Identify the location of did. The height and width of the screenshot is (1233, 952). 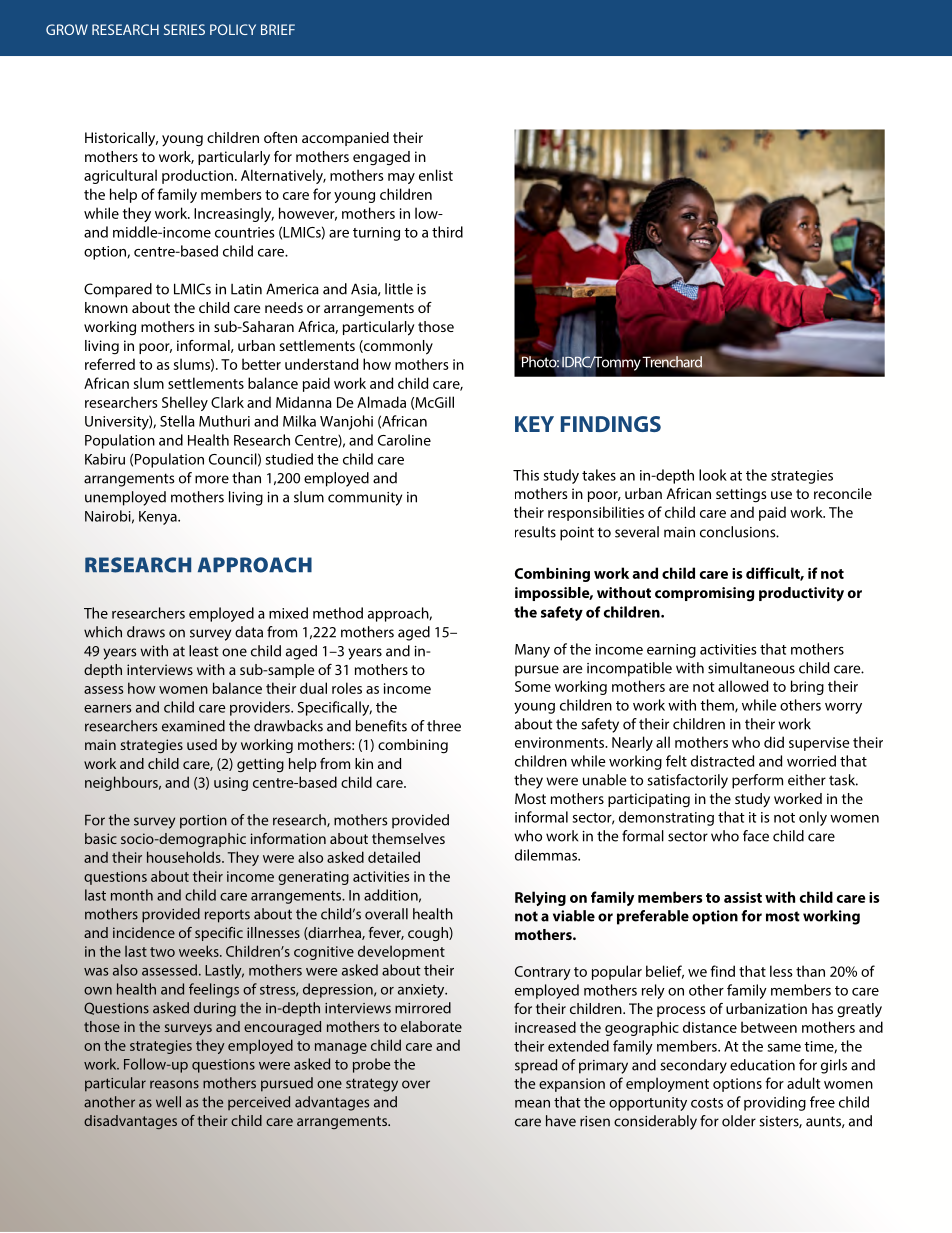
(774, 742).
